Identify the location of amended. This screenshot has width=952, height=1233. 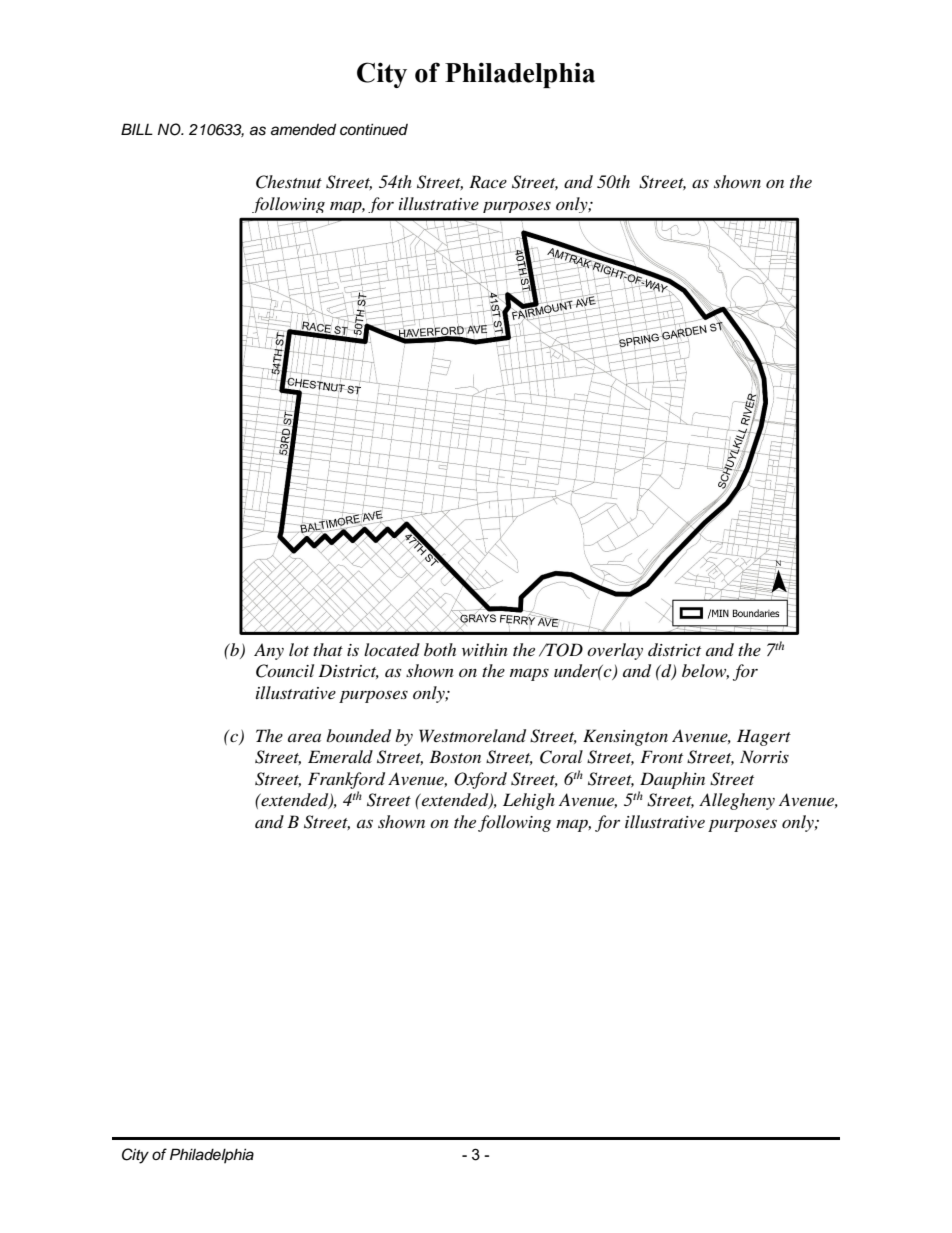
(303, 129).
